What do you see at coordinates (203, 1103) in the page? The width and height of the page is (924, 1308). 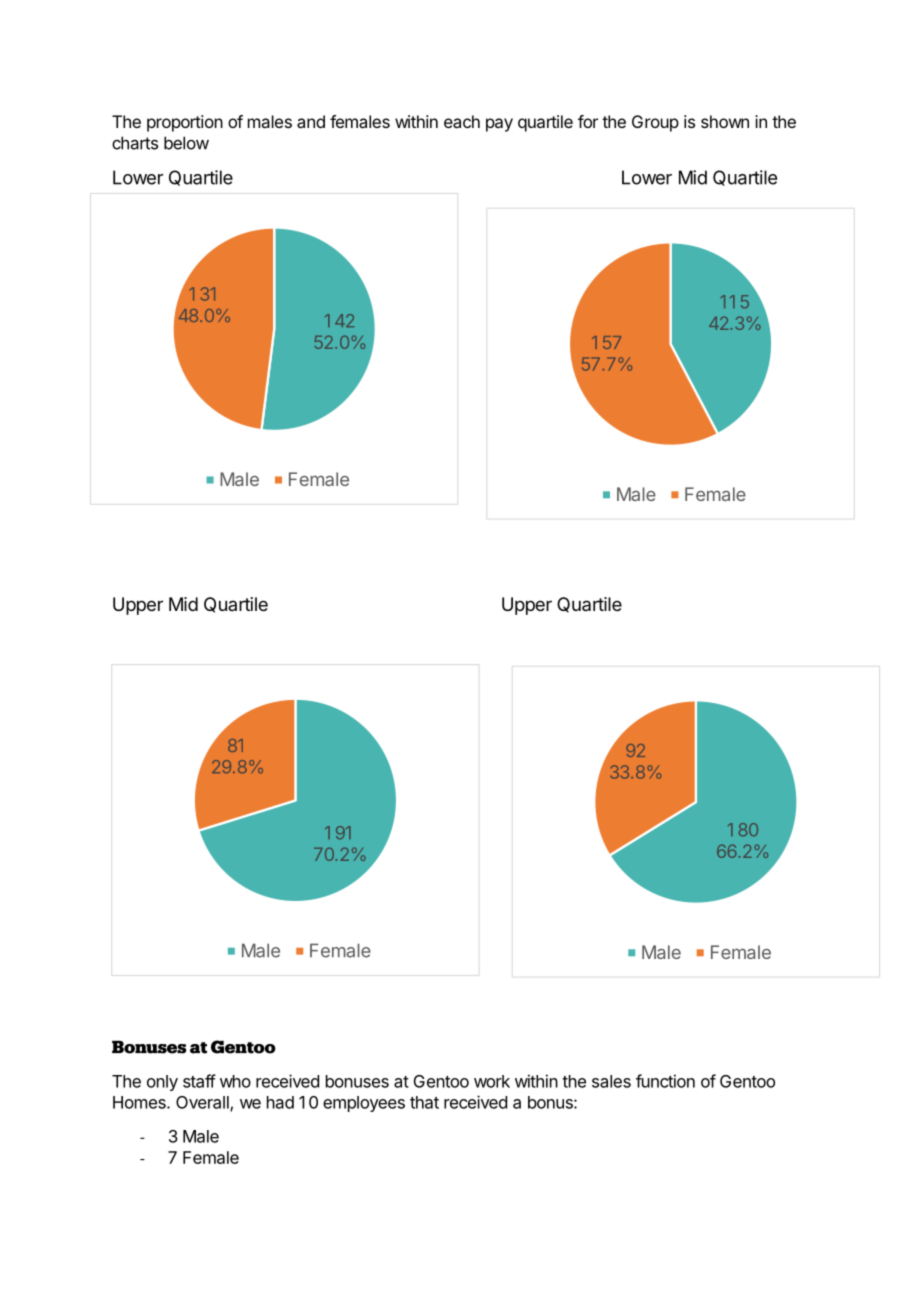 I see `Overall` at bounding box center [203, 1103].
